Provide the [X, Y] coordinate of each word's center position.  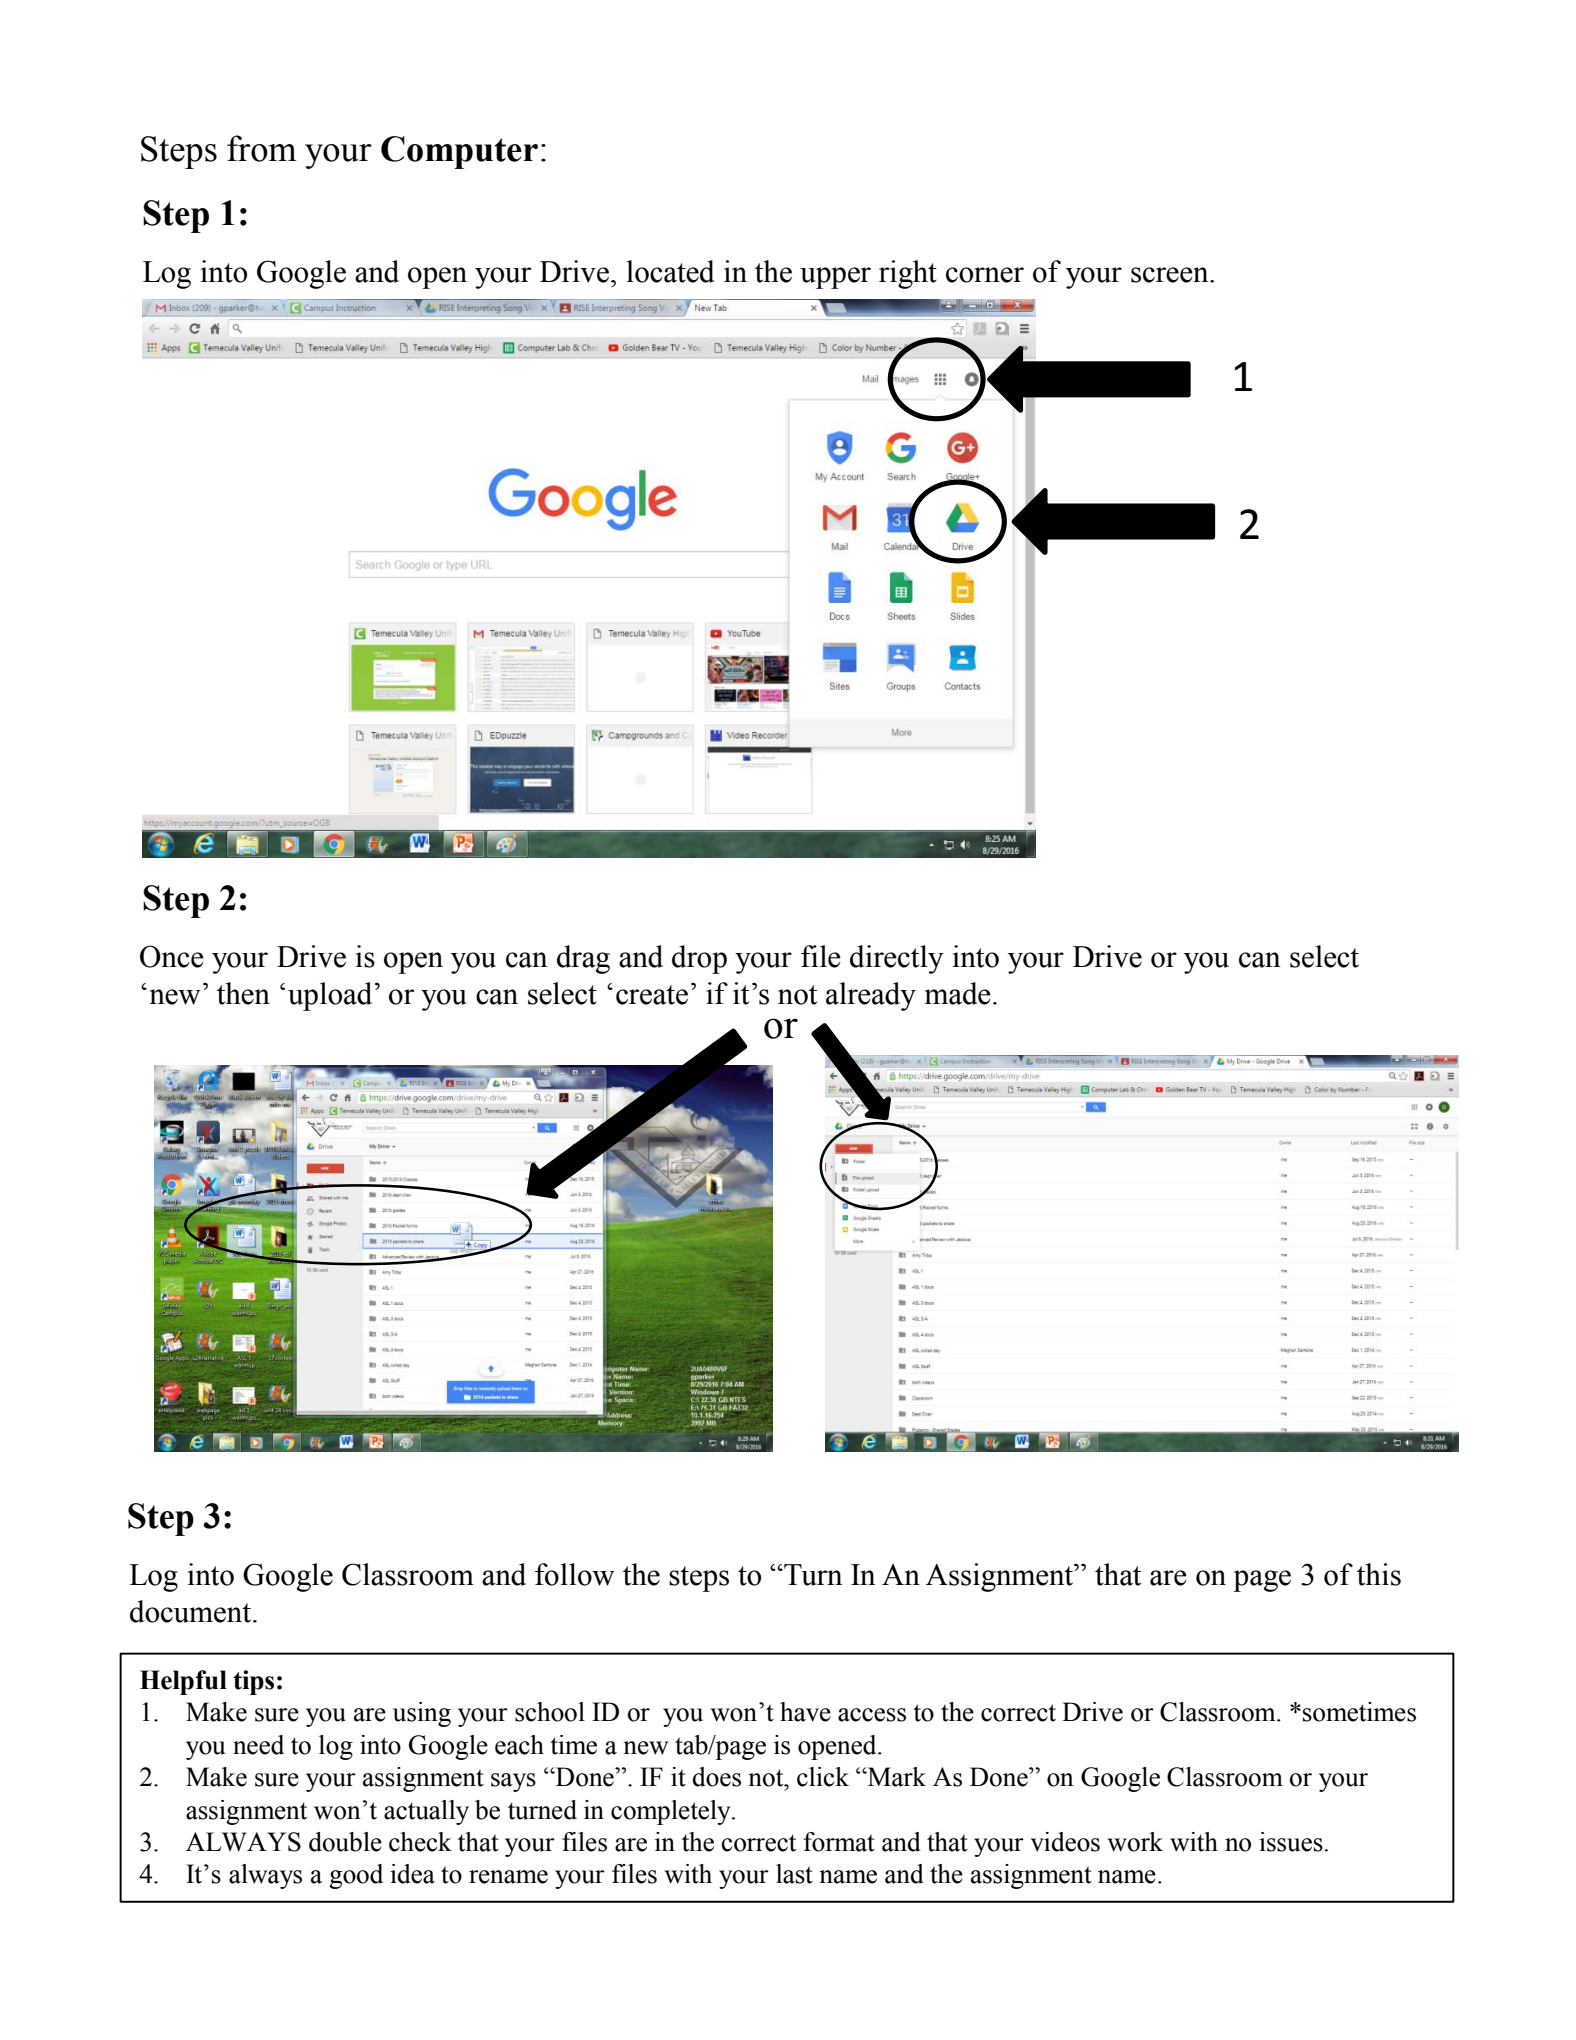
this [1379, 1574]
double [345, 1842]
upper [835, 278]
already [871, 996]
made [958, 993]
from [262, 148]
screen [1171, 275]
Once [172, 956]
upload [330, 996]
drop [699, 959]
